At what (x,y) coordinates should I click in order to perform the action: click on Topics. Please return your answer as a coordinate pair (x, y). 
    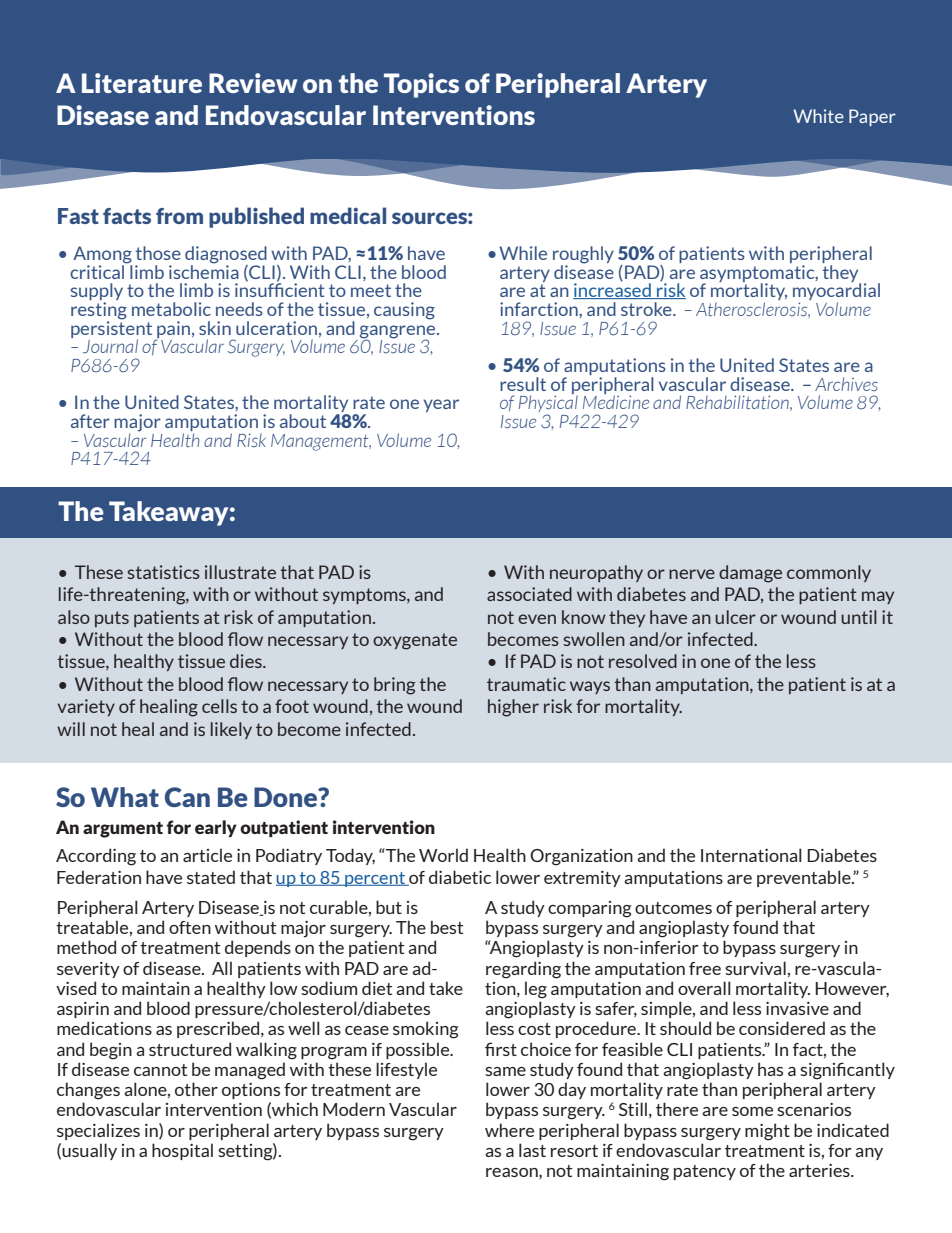
    Looking at the image, I should click on (421, 85).
